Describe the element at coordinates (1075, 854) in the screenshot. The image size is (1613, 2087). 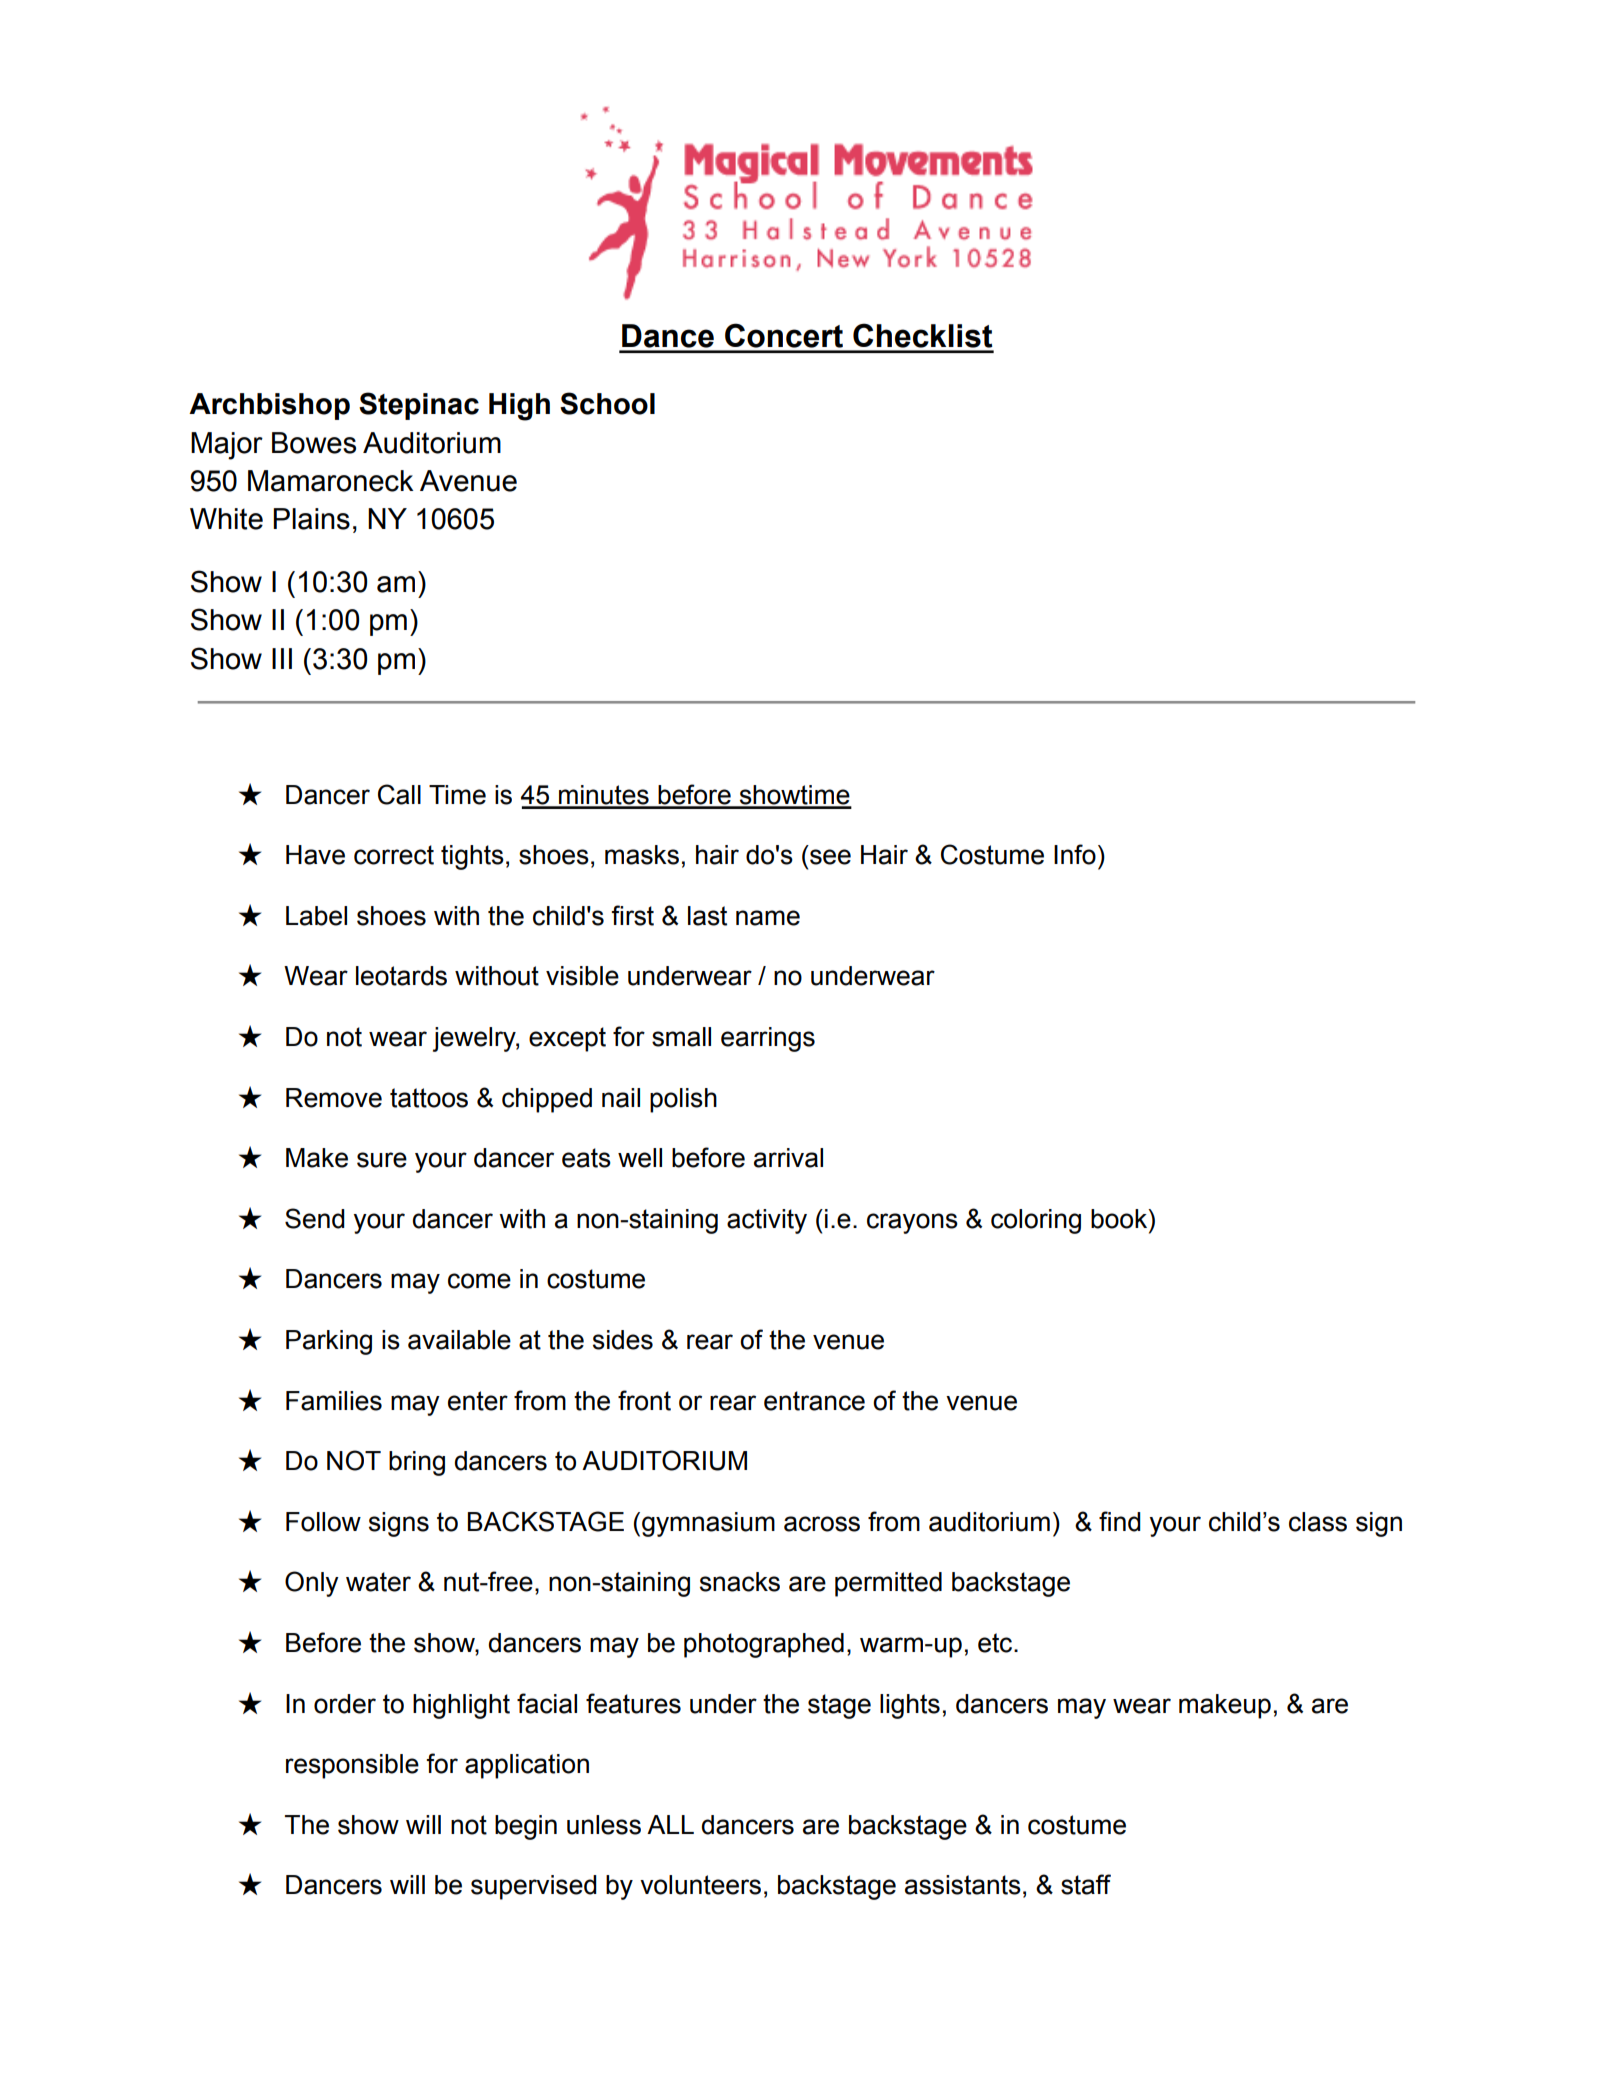
I see `Info` at that location.
